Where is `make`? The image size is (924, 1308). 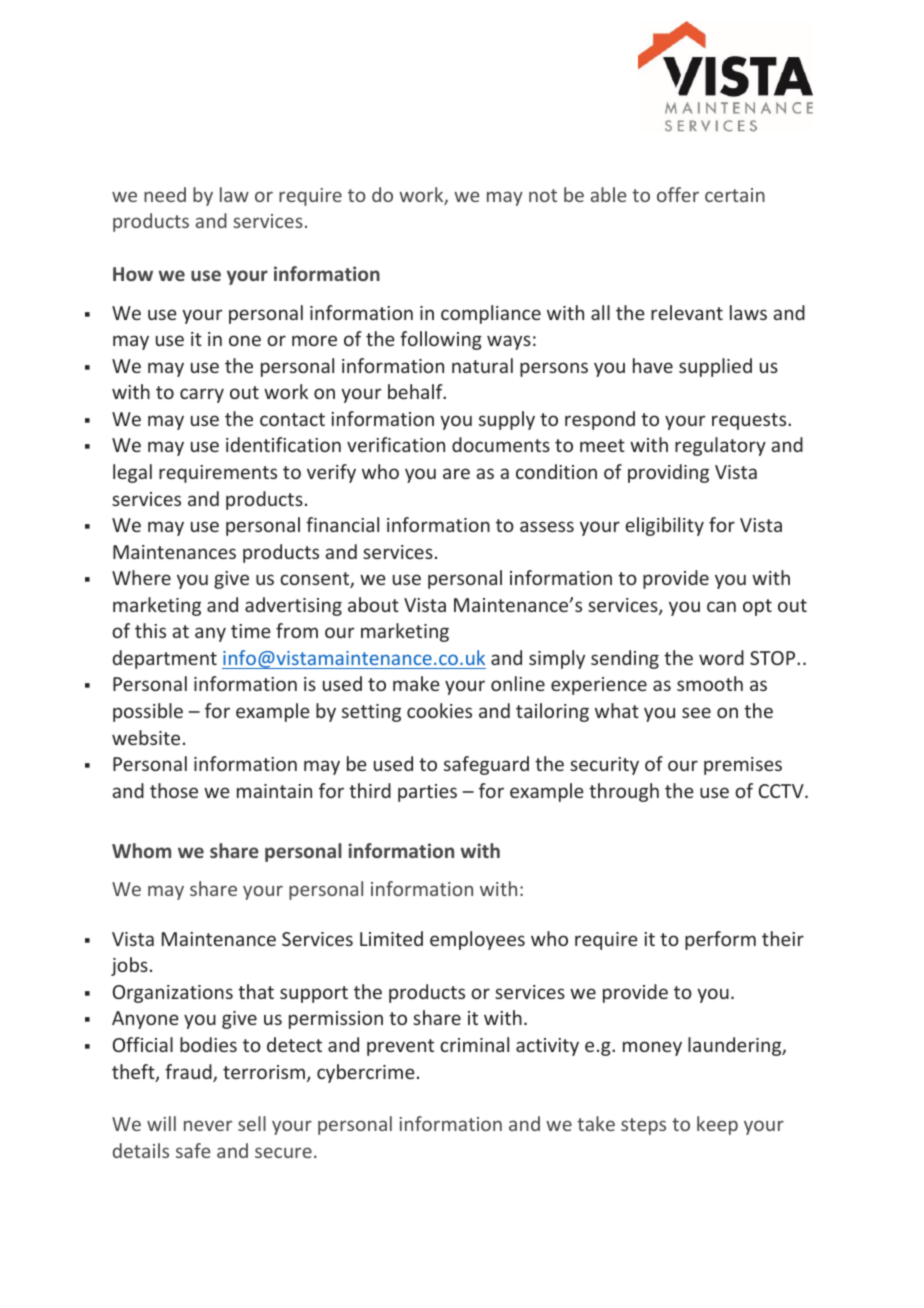 make is located at coordinates (416, 683).
